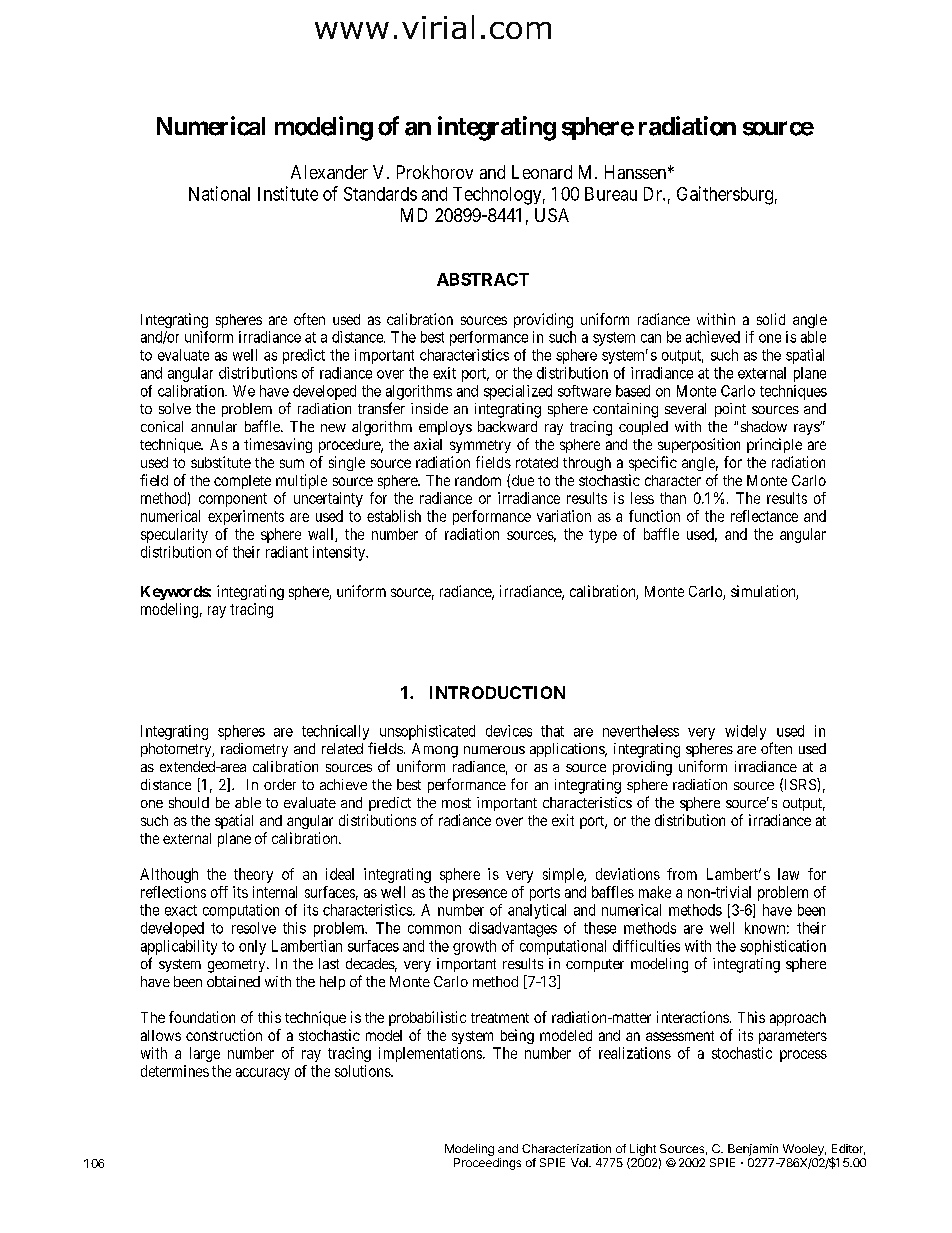 The image size is (952, 1233). What do you see at coordinates (263, 1074) in the screenshot?
I see `accuracy` at bounding box center [263, 1074].
